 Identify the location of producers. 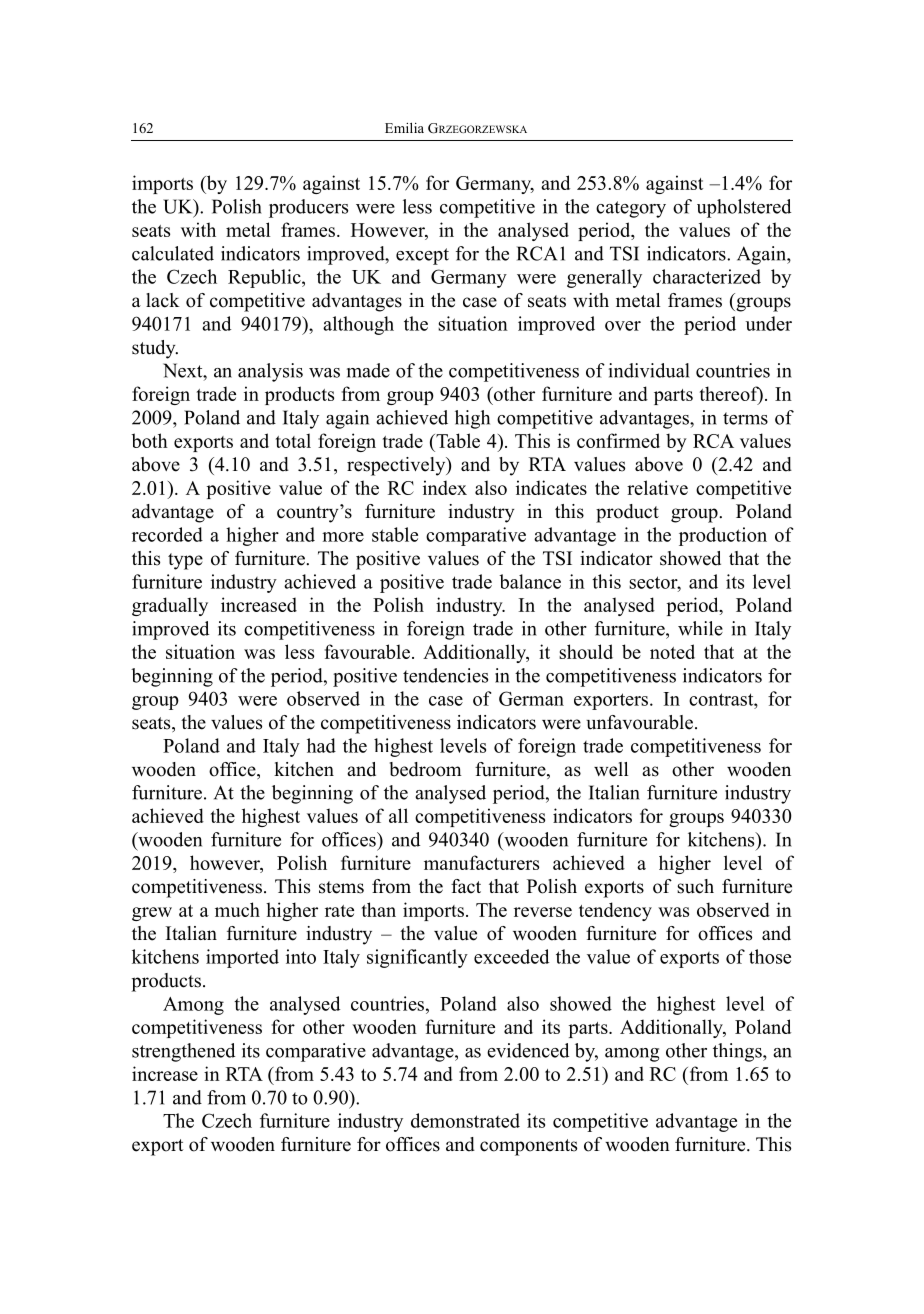
(308, 208).
